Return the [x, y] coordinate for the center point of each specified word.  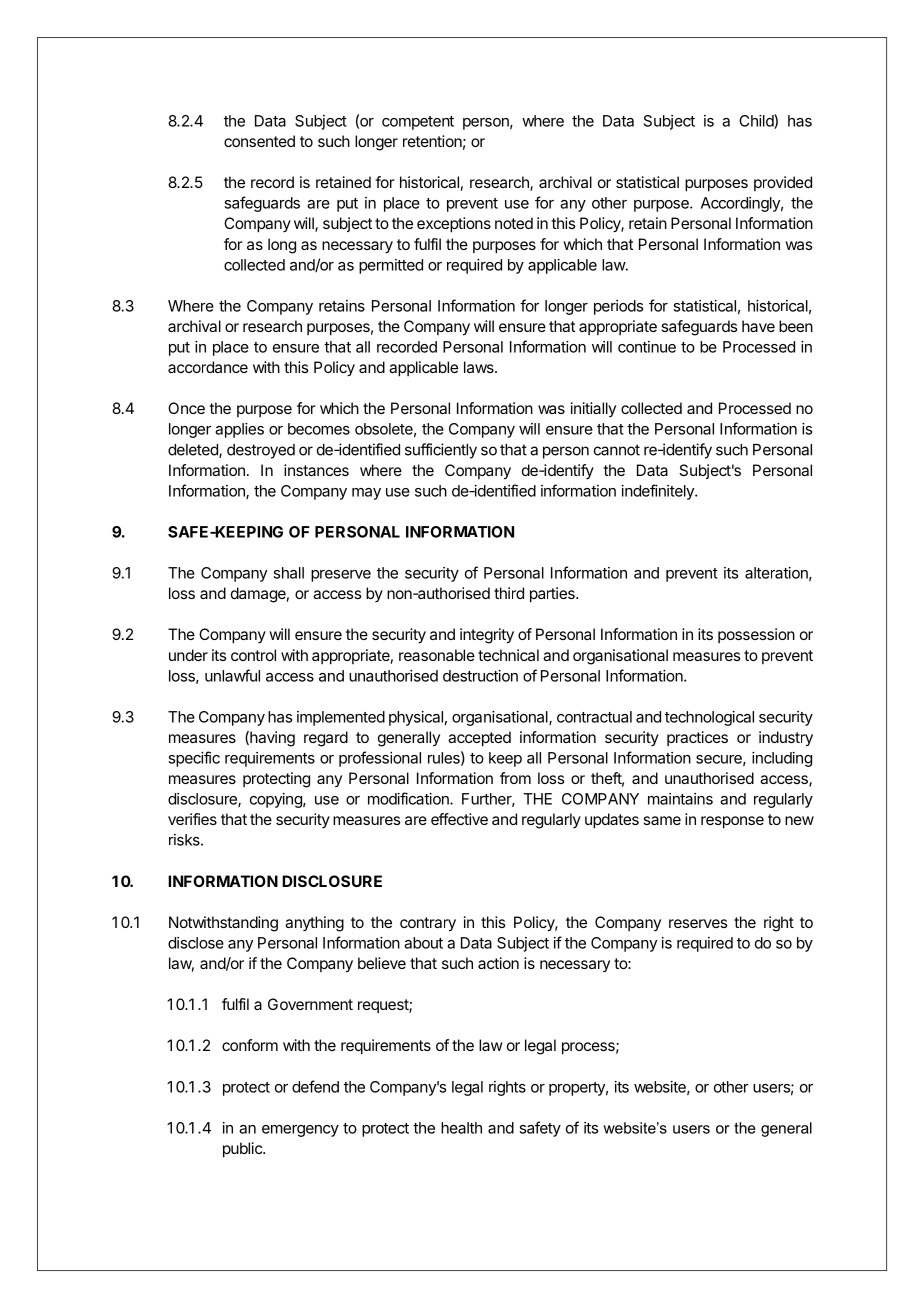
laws [480, 367]
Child [757, 121]
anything [314, 924]
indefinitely [659, 492]
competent [418, 123]
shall [288, 573]
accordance [208, 367]
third [509, 593]
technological [709, 718]
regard [326, 739]
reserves [698, 923]
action [498, 963]
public [243, 1150]
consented [259, 141]
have [758, 326]
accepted [479, 739]
